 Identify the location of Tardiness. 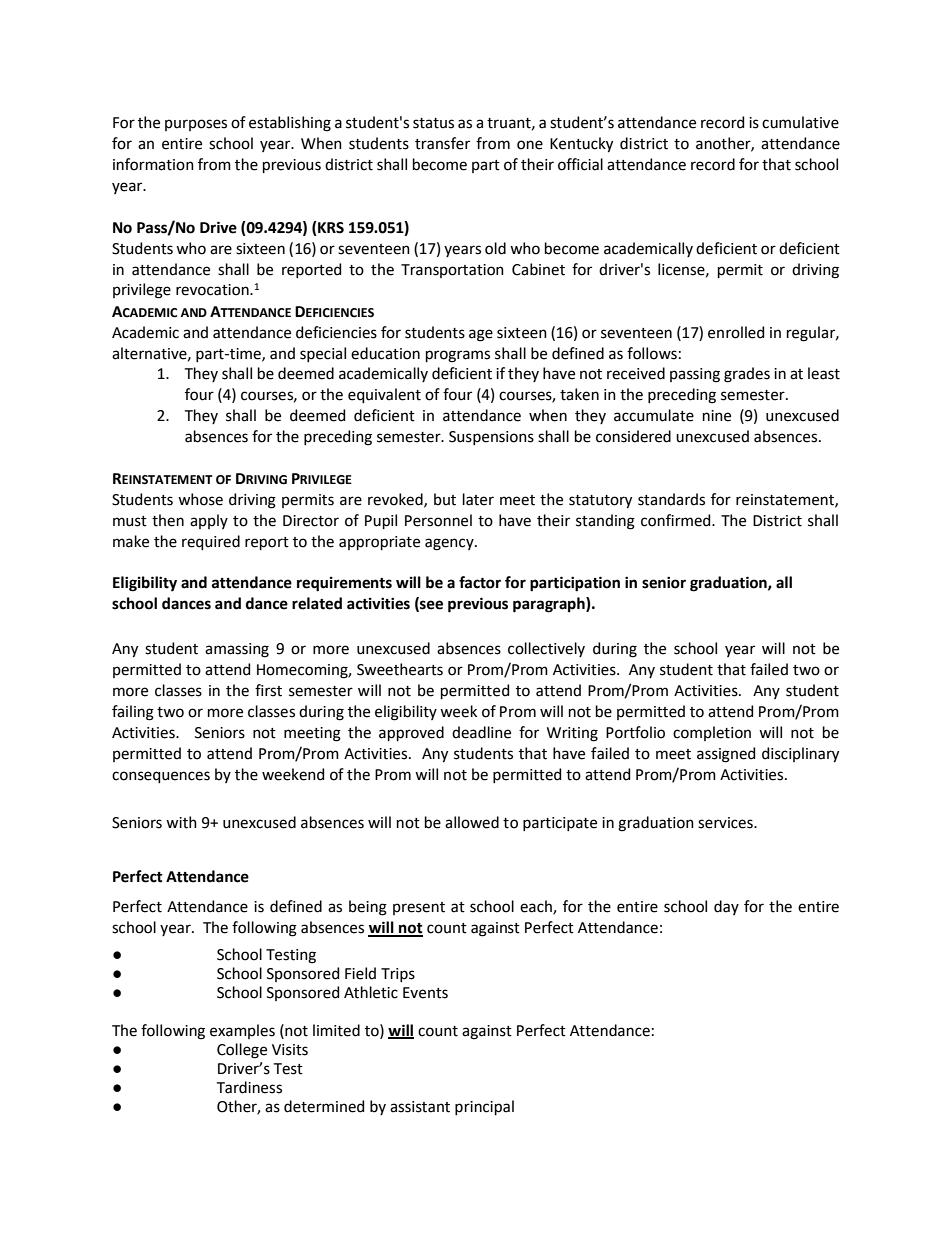
(249, 1087).
